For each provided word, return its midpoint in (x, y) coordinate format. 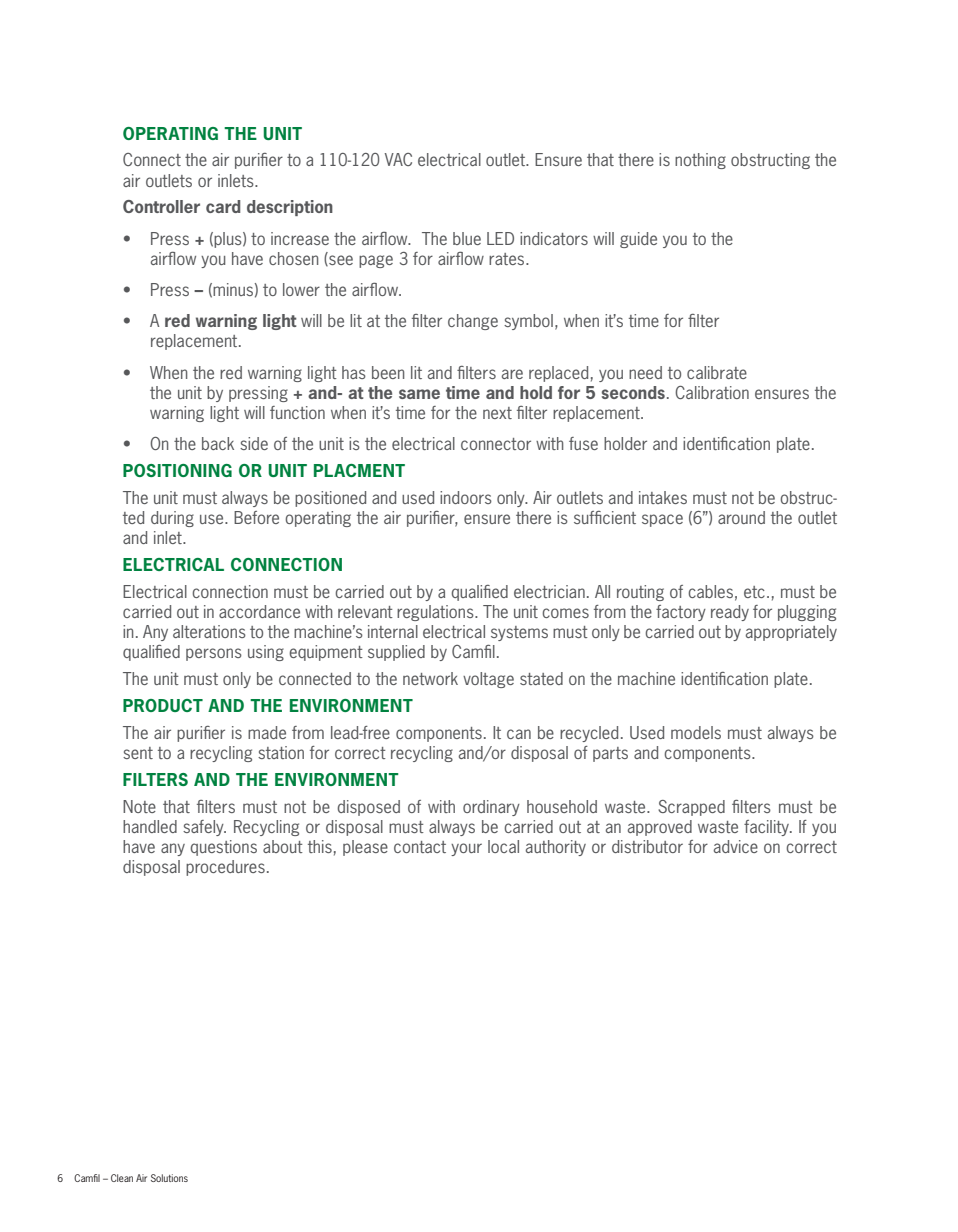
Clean (122, 1178)
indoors (466, 497)
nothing (700, 161)
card (223, 206)
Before (256, 517)
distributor (647, 846)
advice (736, 846)
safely (204, 828)
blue (467, 238)
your (466, 849)
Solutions (169, 1178)
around (741, 517)
